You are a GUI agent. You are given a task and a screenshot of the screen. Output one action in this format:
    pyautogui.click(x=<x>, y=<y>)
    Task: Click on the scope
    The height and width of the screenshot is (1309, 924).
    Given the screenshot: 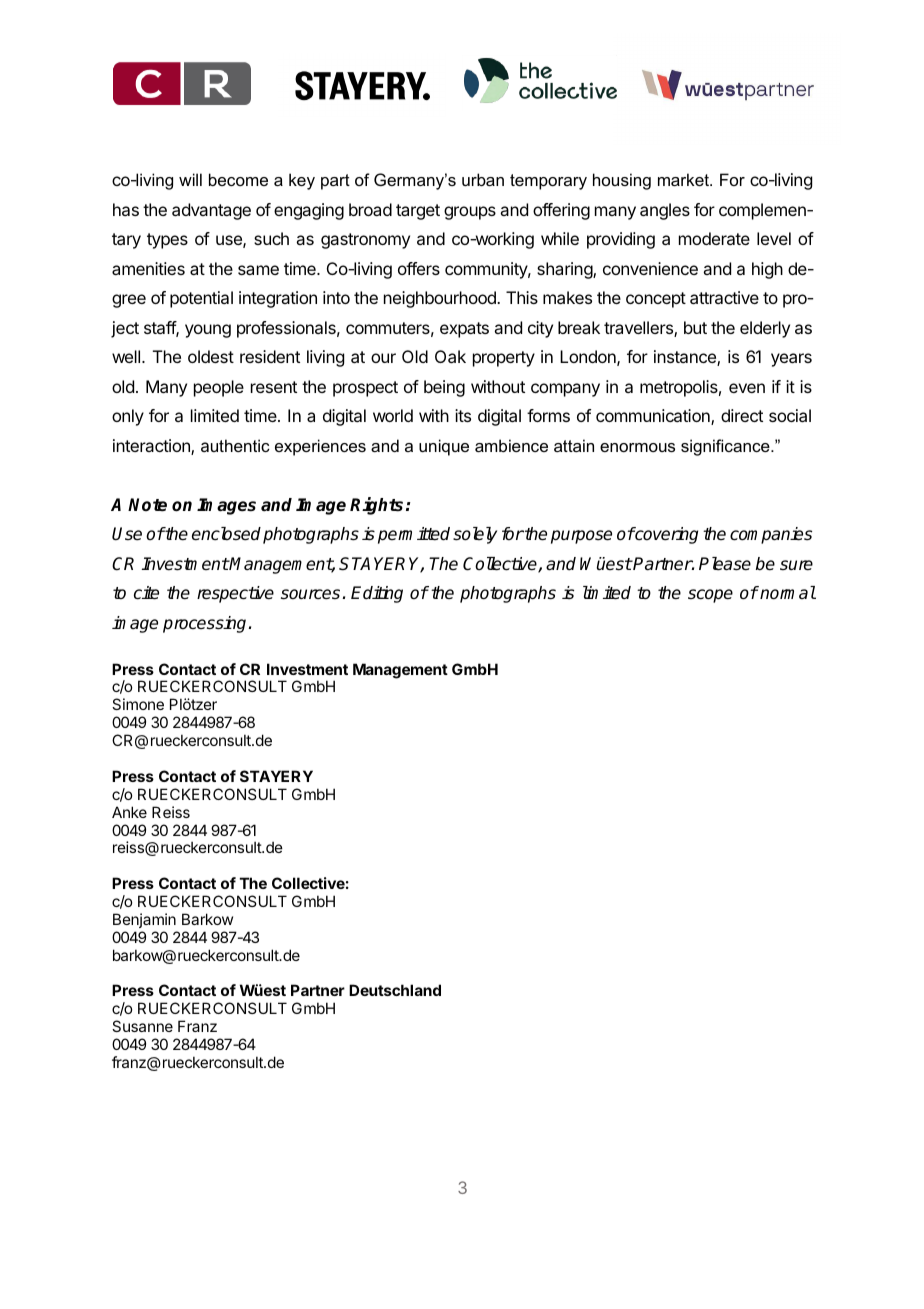 What is the action you would take?
    pyautogui.click(x=710, y=596)
